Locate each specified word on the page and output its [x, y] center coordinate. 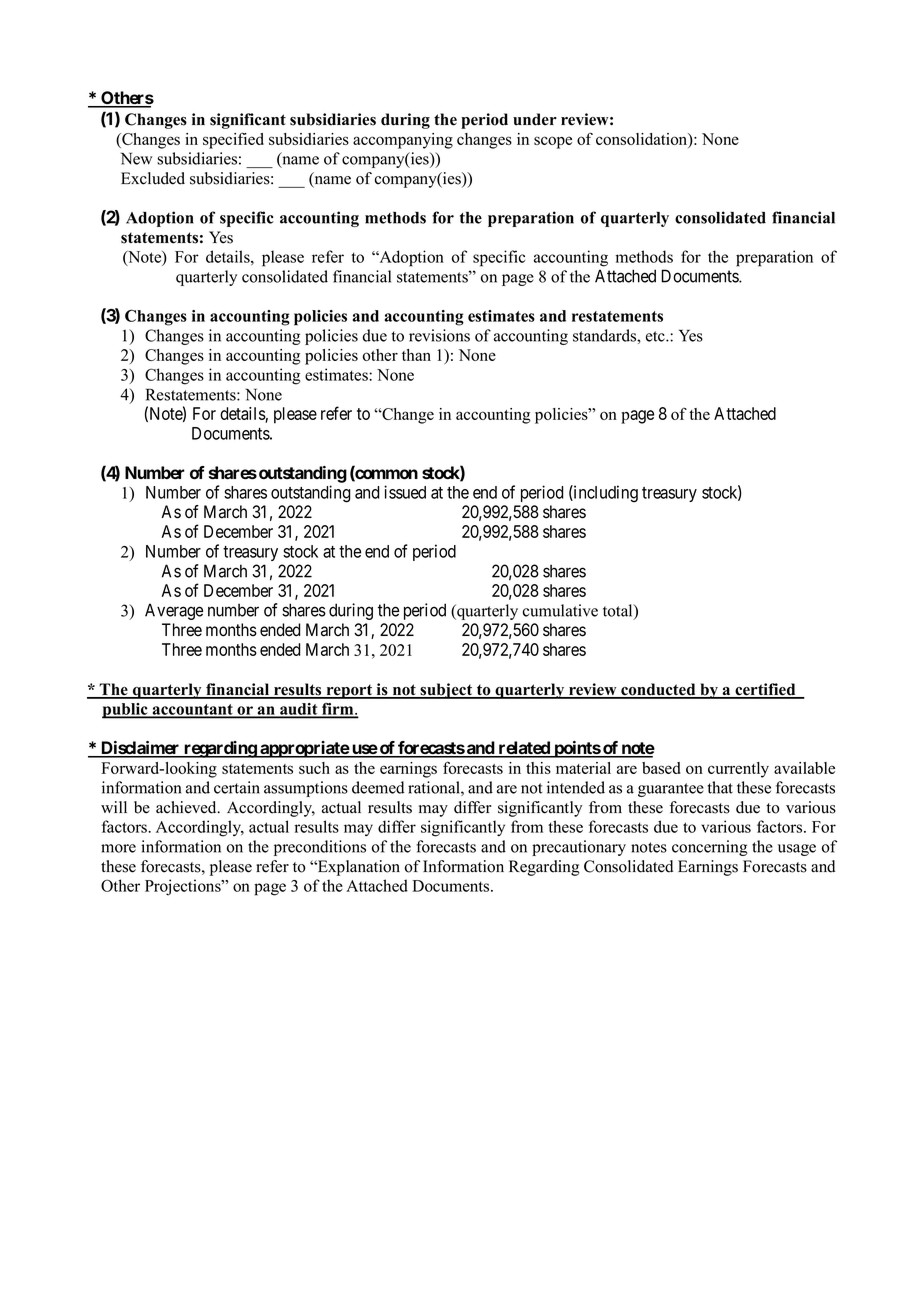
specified [233, 140]
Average [174, 611]
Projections [184, 887]
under [535, 119]
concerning [709, 848]
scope [553, 142]
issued [405, 492]
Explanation [358, 868]
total [619, 611]
